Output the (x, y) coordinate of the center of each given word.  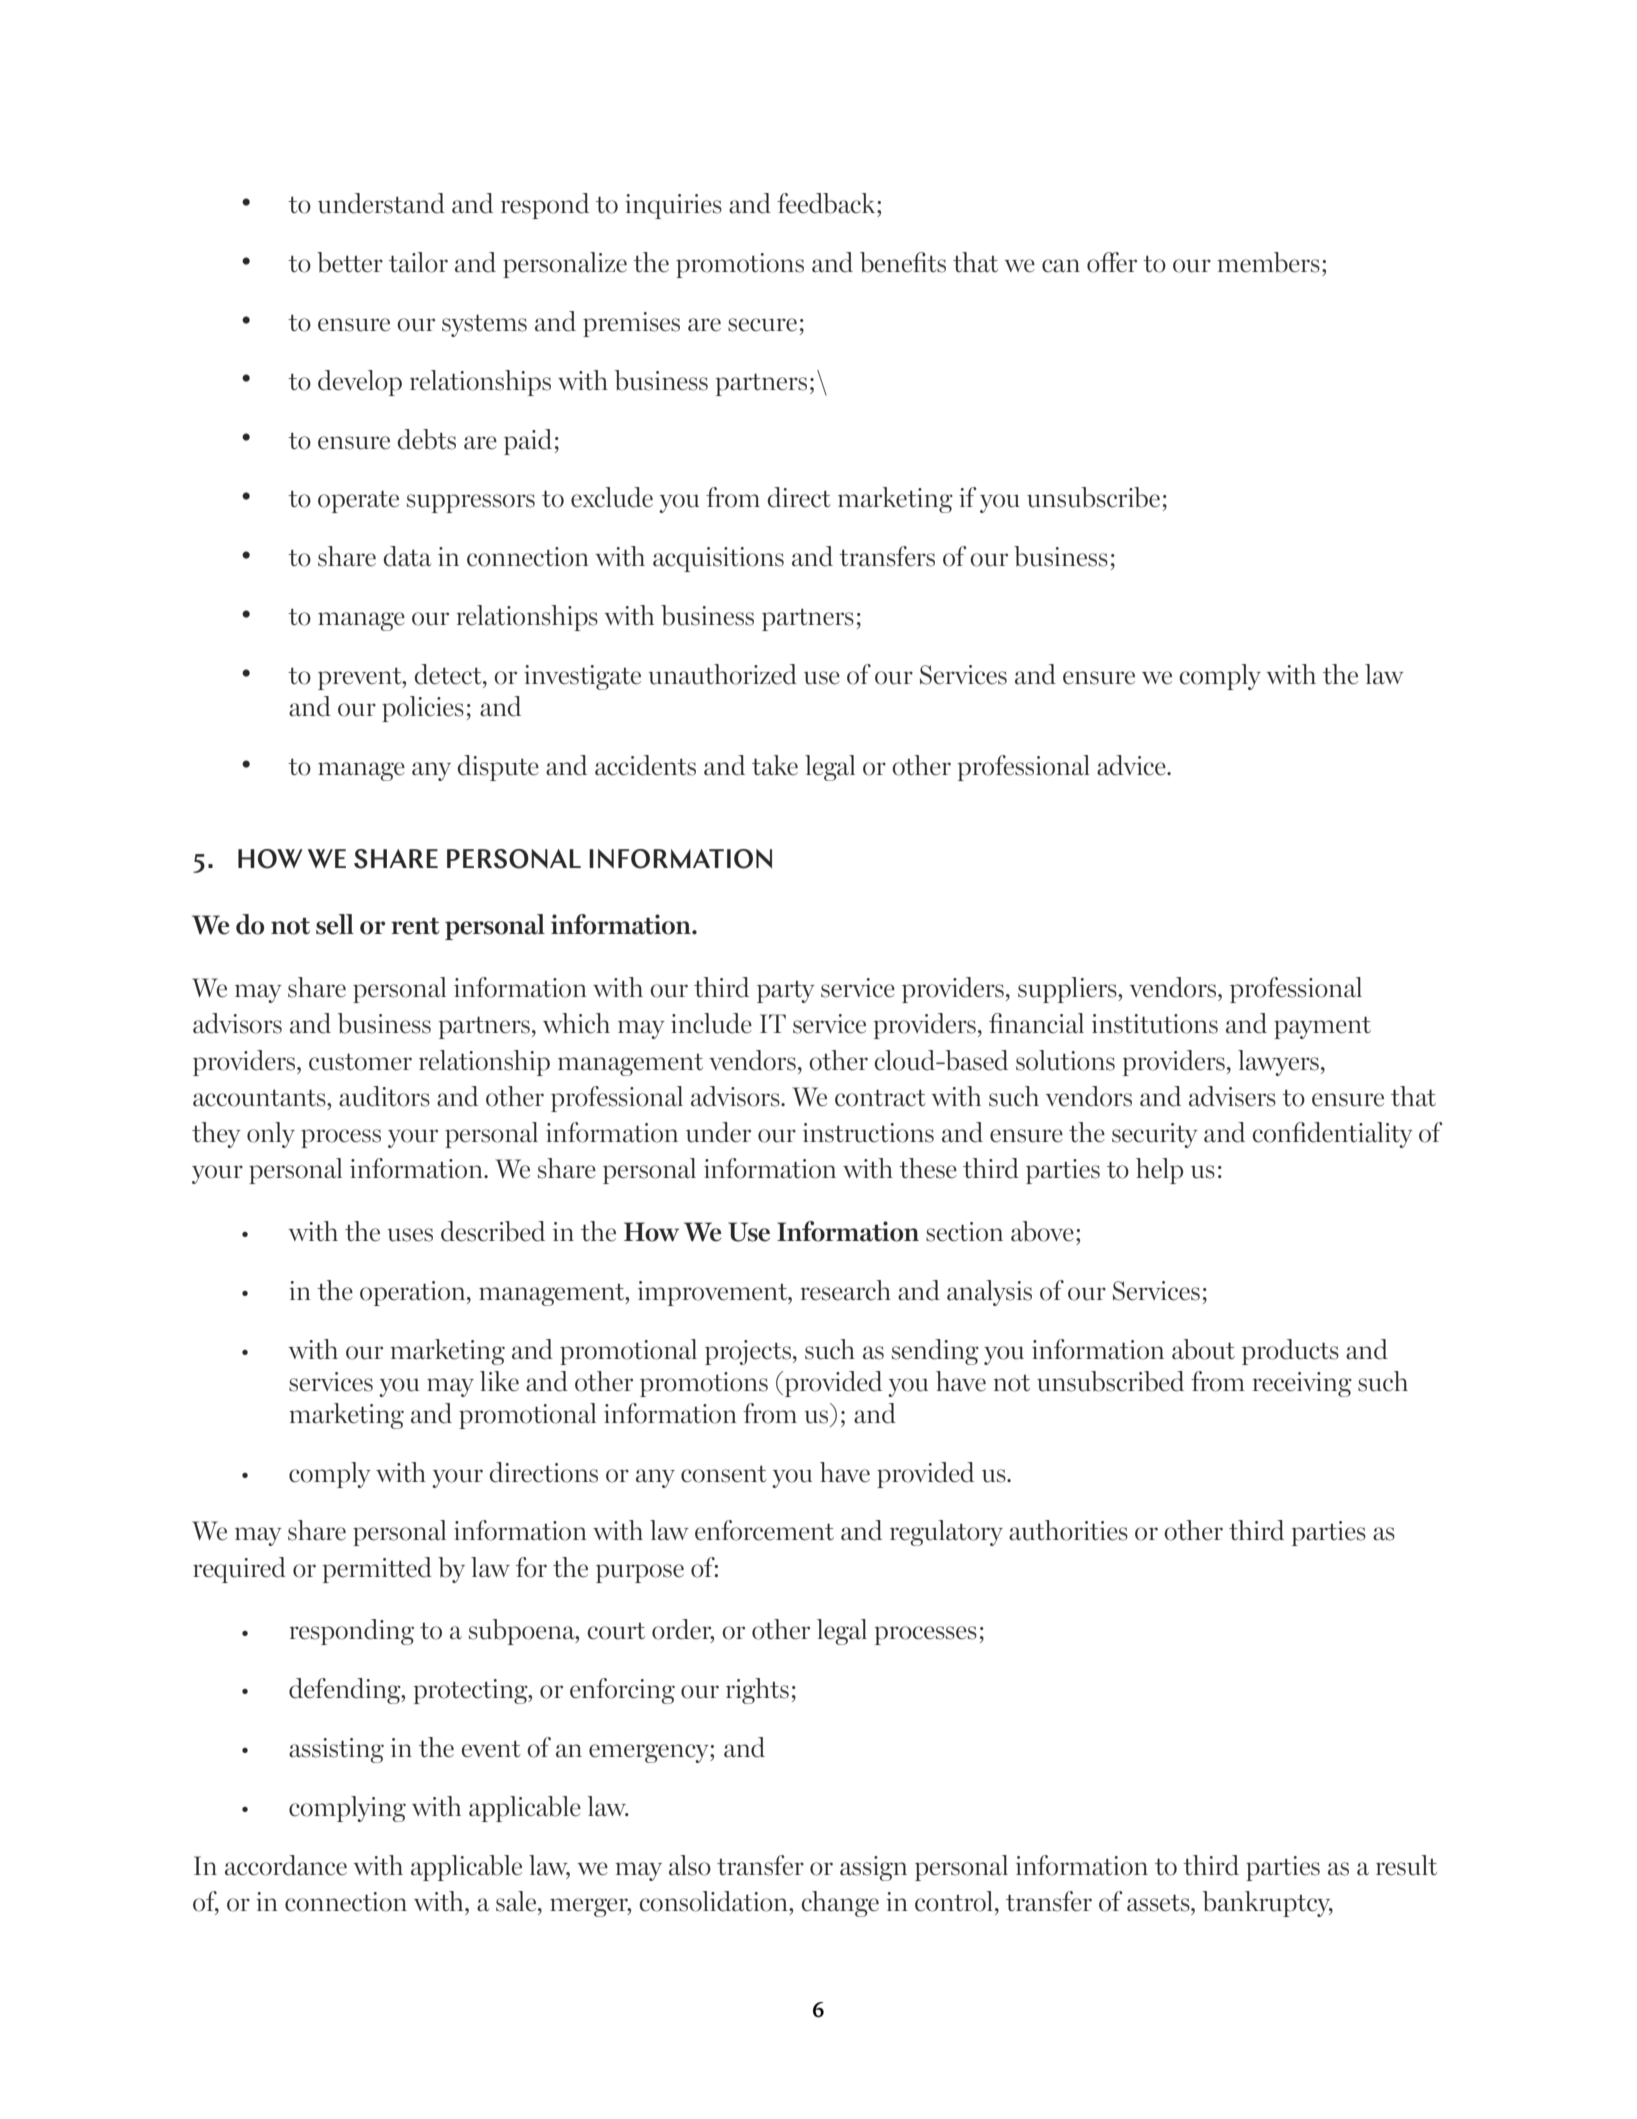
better (350, 262)
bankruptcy (1267, 1904)
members (1268, 262)
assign (873, 1868)
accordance (286, 1865)
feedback (827, 203)
